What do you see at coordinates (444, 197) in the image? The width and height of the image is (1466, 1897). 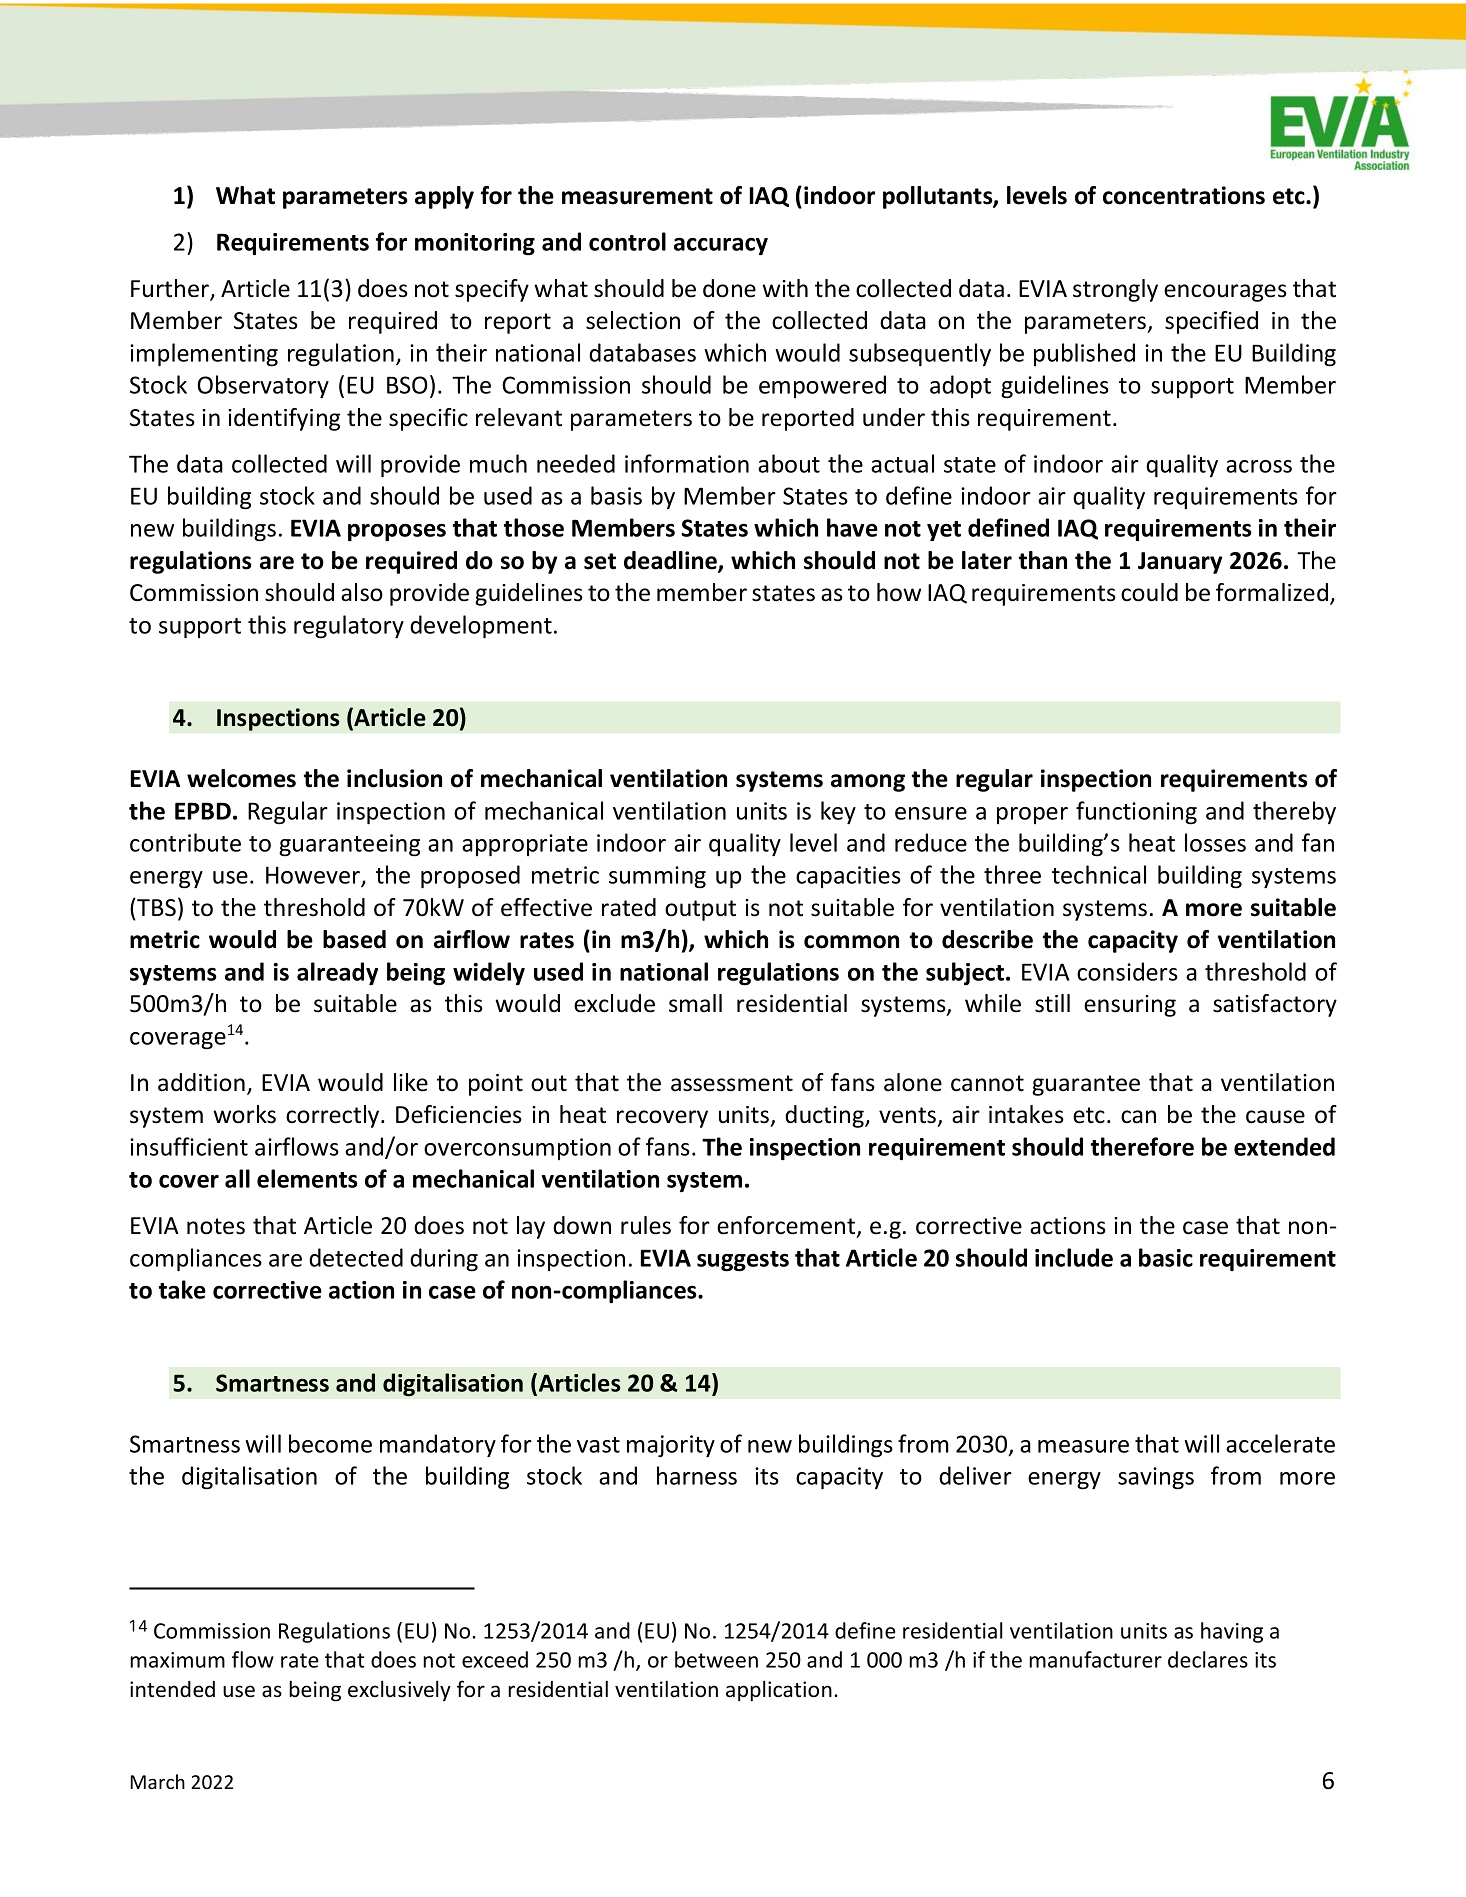 I see `apply` at bounding box center [444, 197].
